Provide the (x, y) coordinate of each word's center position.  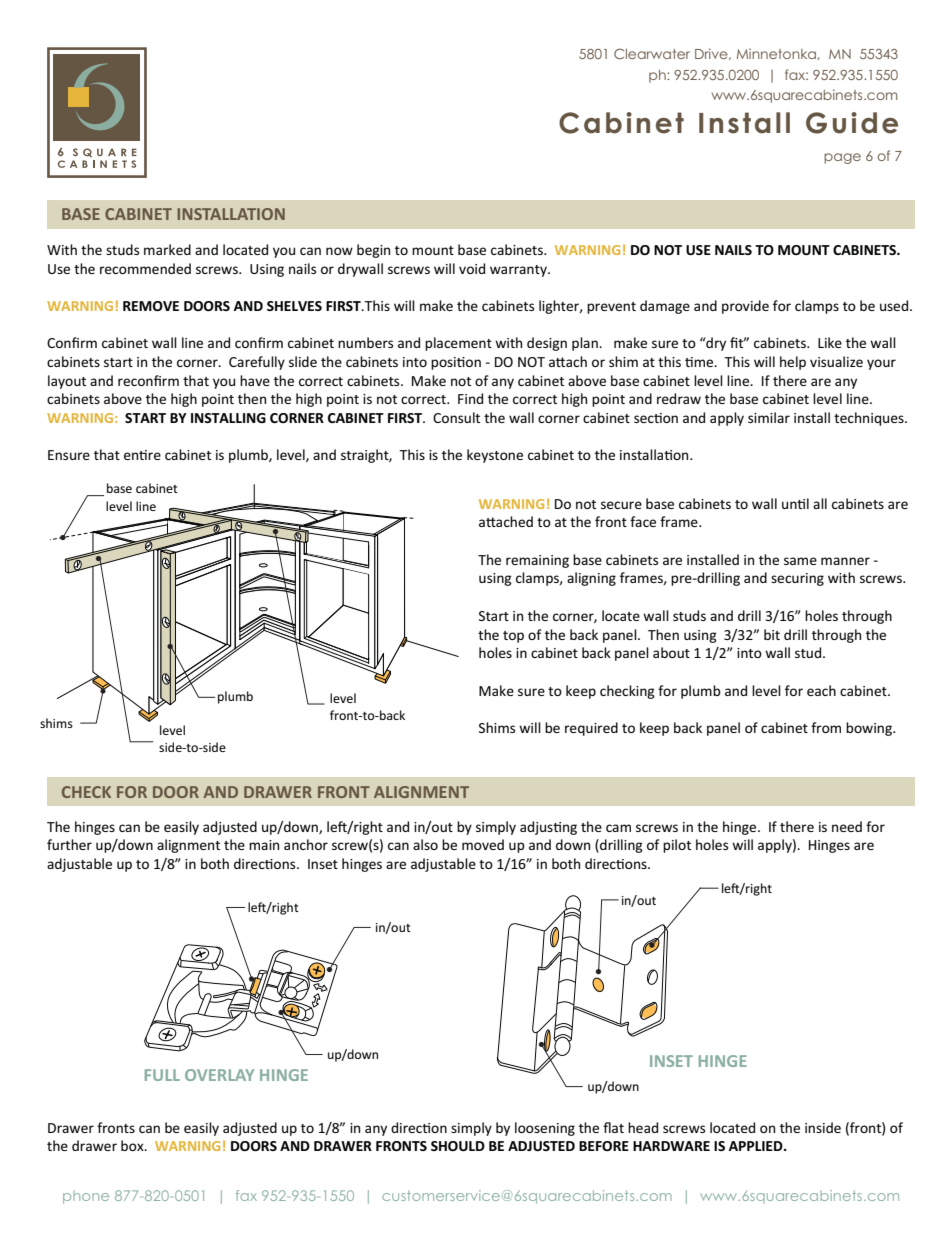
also (425, 844)
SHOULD (458, 1146)
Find (470, 398)
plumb (235, 697)
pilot (677, 846)
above (123, 398)
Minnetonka (777, 54)
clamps (817, 307)
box (133, 1145)
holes (712, 844)
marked (167, 249)
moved (483, 844)
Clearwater (652, 53)
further (69, 844)
